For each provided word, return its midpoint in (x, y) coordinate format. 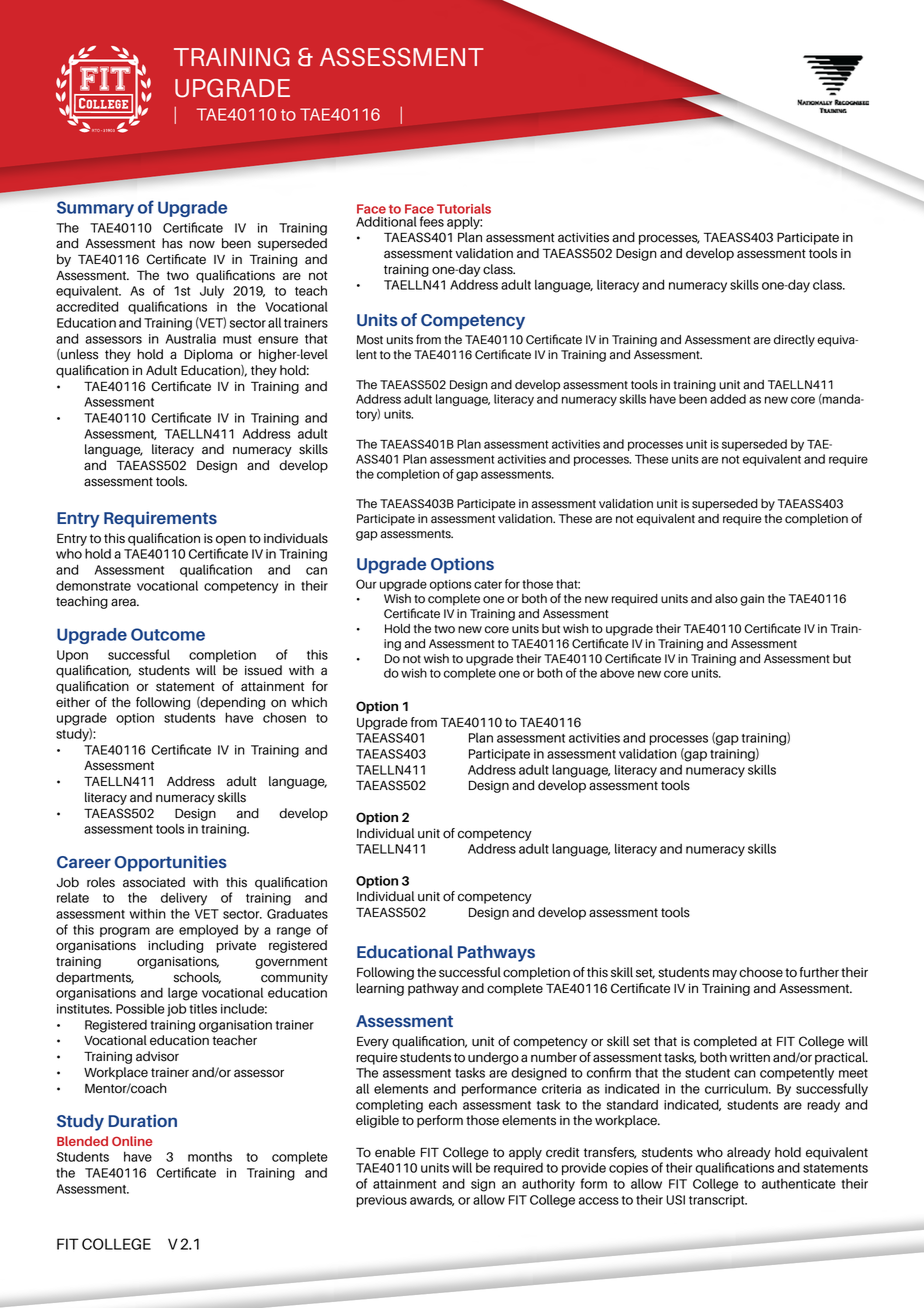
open (231, 540)
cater (488, 584)
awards (432, 1200)
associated (154, 882)
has (172, 243)
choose (761, 972)
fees (432, 221)
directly (794, 341)
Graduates (297, 914)
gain (752, 600)
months (210, 1156)
